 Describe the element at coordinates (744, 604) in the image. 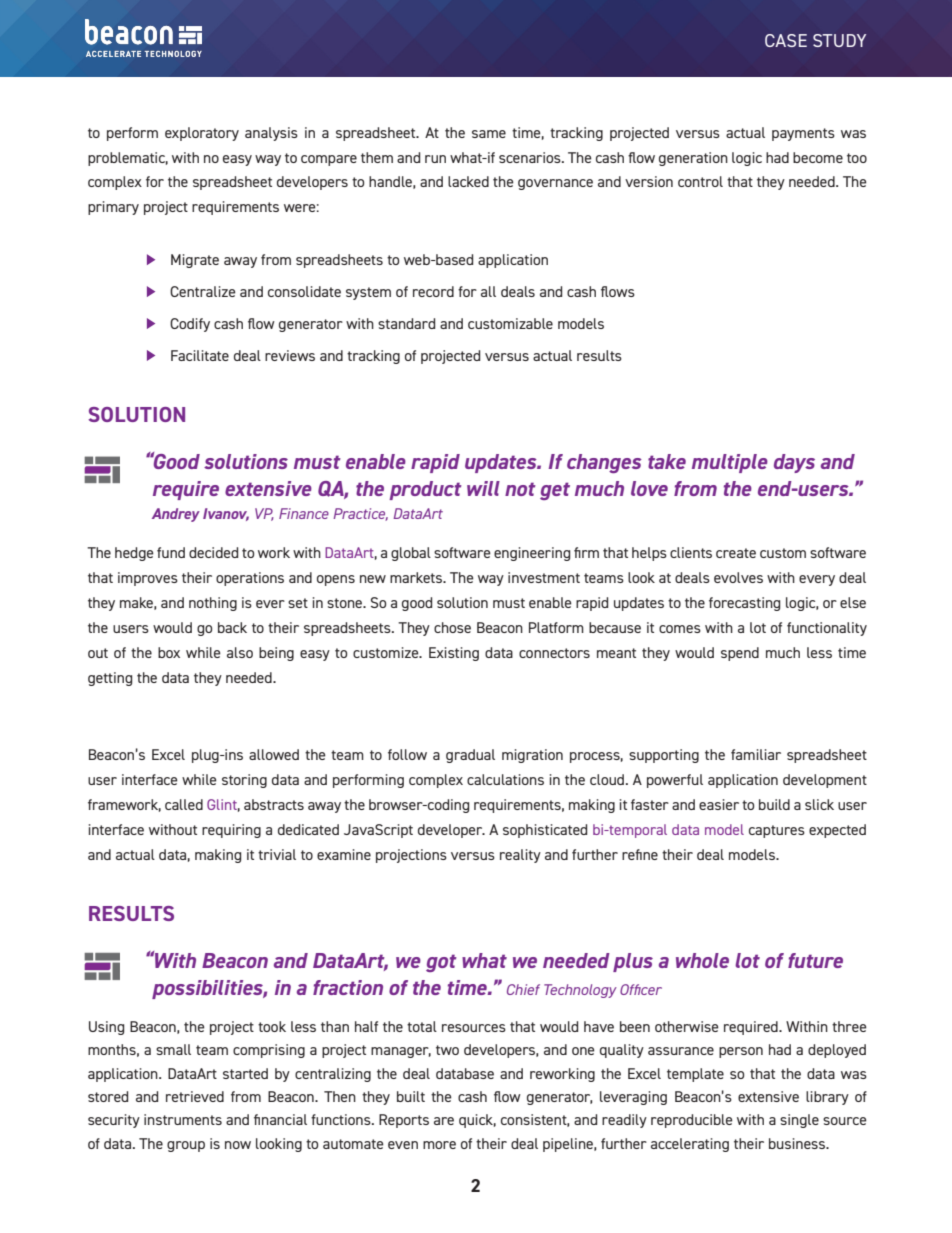

I see `forecasting` at that location.
